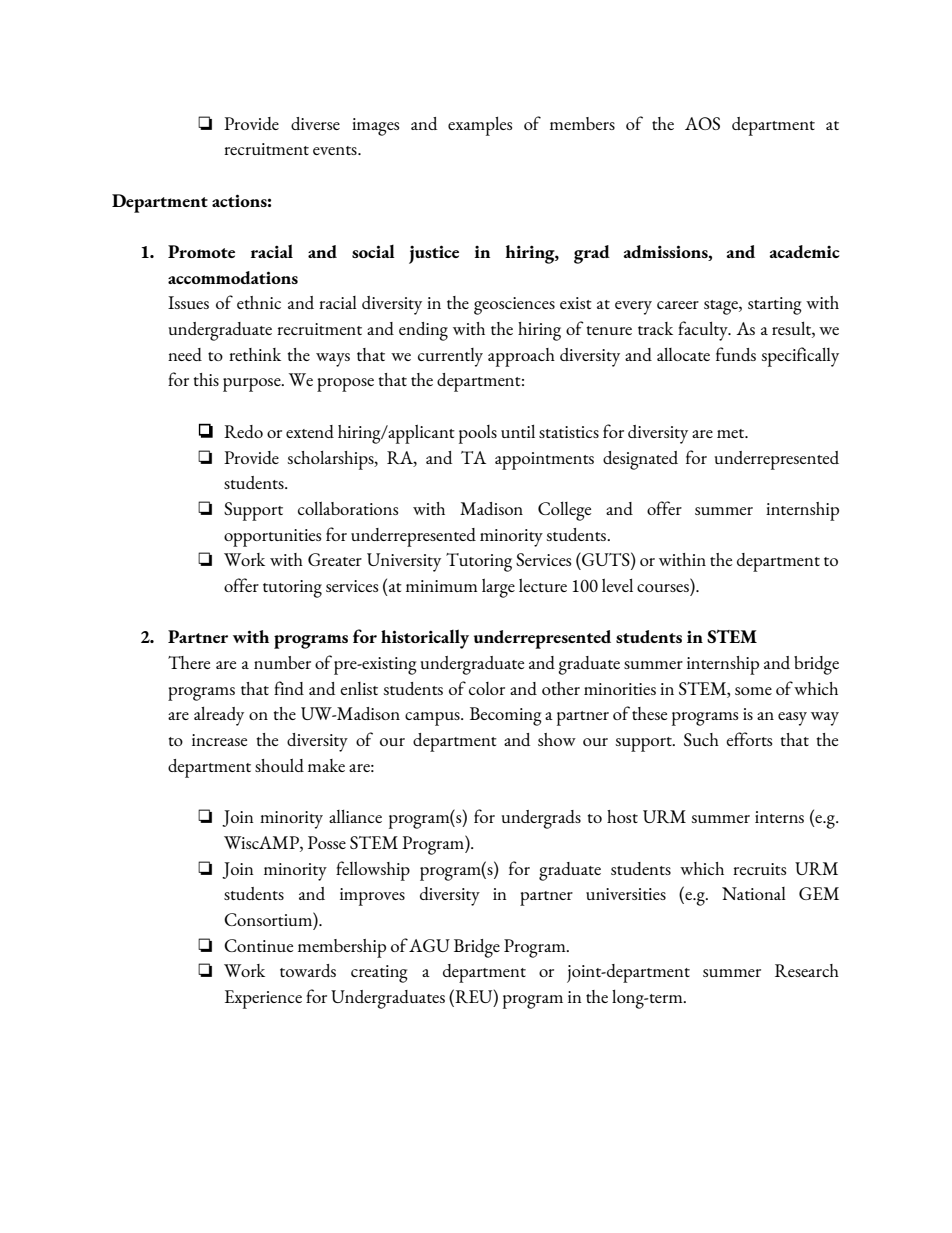 This screenshot has width=952, height=1233. Describe the element at coordinates (272, 538) in the screenshot. I see `opportunities` at that location.
